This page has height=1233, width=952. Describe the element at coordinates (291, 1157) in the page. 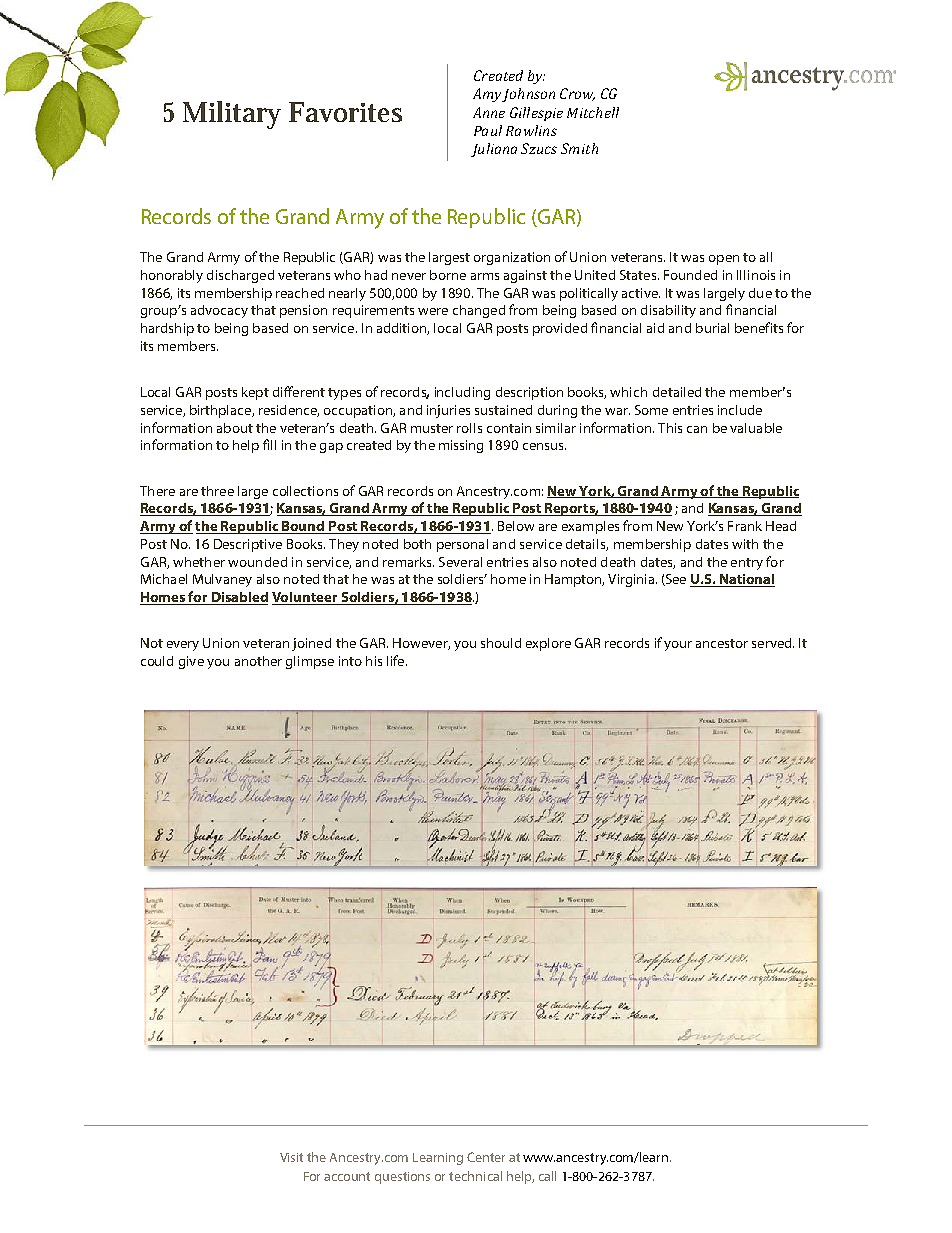

I see `Visit` at that location.
